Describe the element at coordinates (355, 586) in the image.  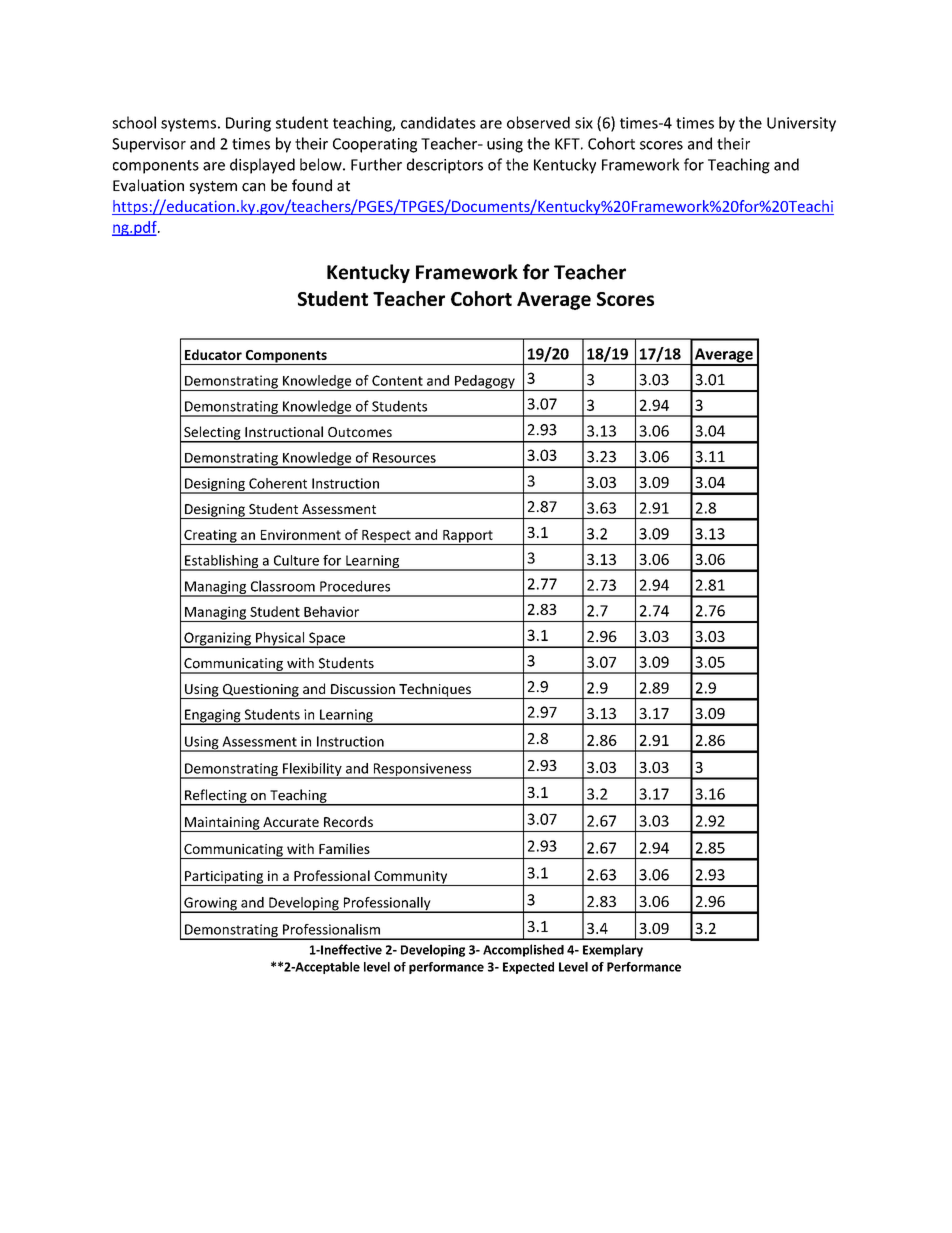
I see `Procedures` at that location.
